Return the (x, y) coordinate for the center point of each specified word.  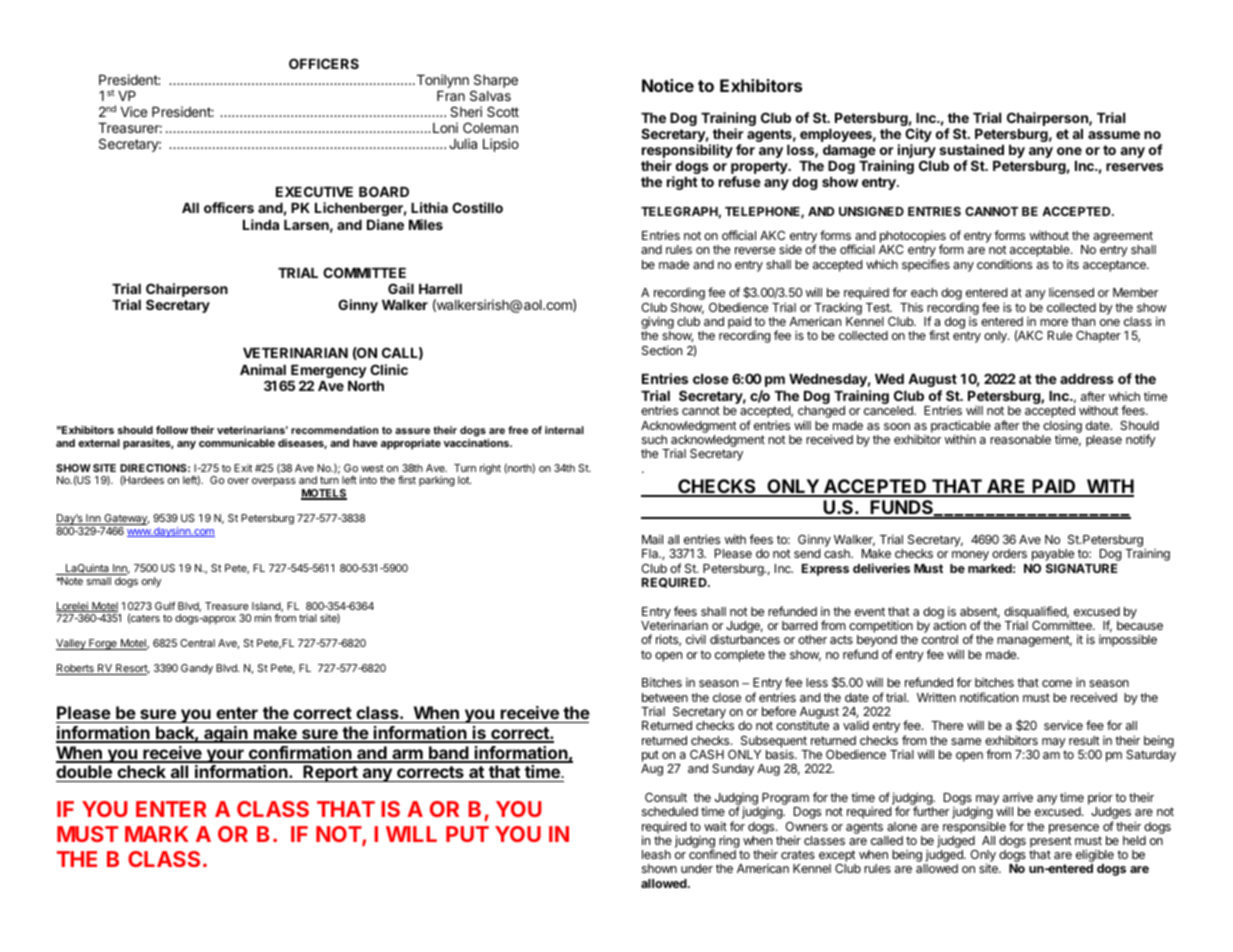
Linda (261, 224)
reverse (755, 250)
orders (1009, 553)
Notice (668, 85)
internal (564, 430)
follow (172, 429)
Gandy (197, 669)
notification (989, 697)
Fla (651, 553)
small (99, 581)
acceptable (1041, 252)
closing (1062, 427)
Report (330, 773)
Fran (451, 96)
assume (1114, 135)
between (665, 697)
